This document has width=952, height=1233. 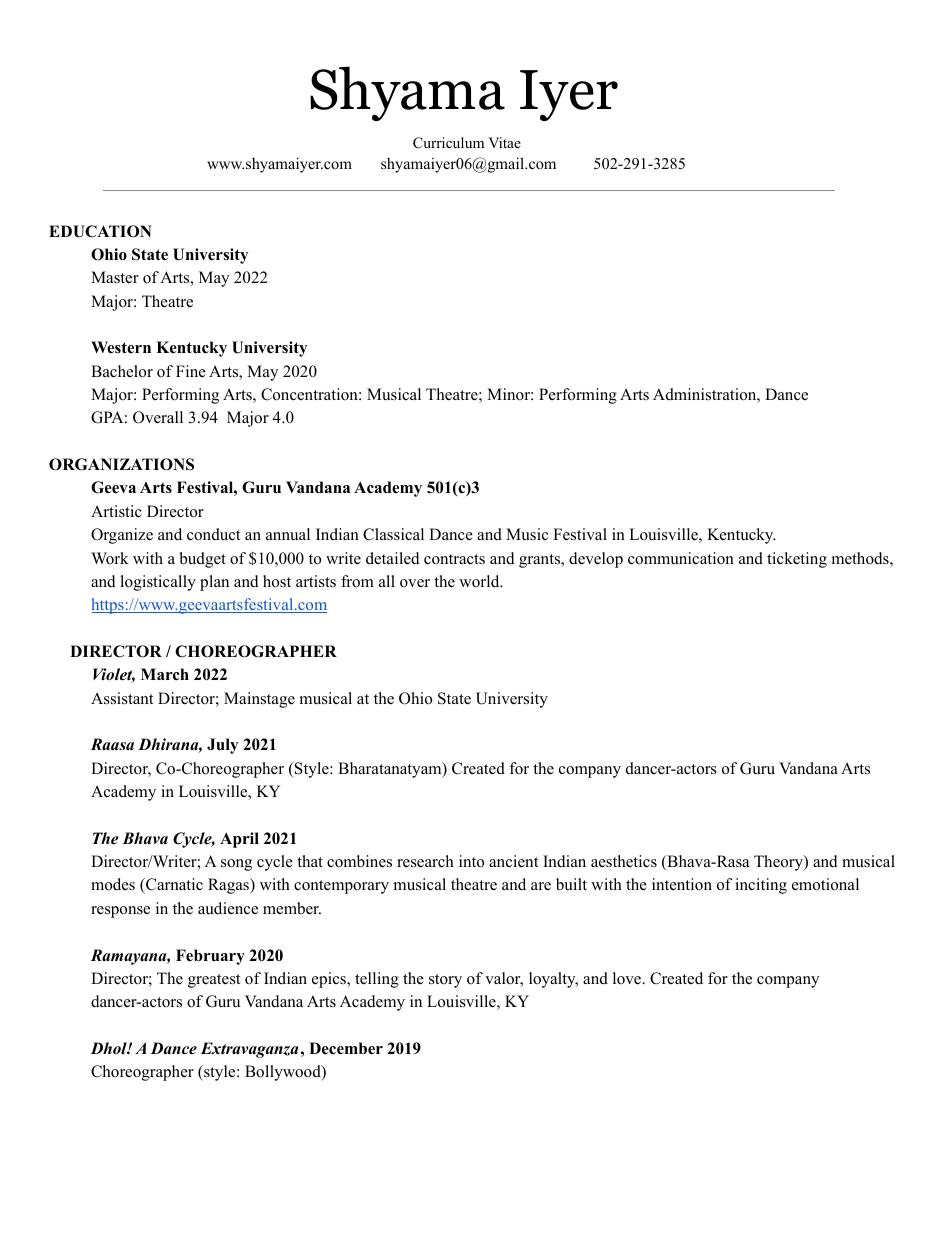 I want to click on world, so click(x=480, y=581).
